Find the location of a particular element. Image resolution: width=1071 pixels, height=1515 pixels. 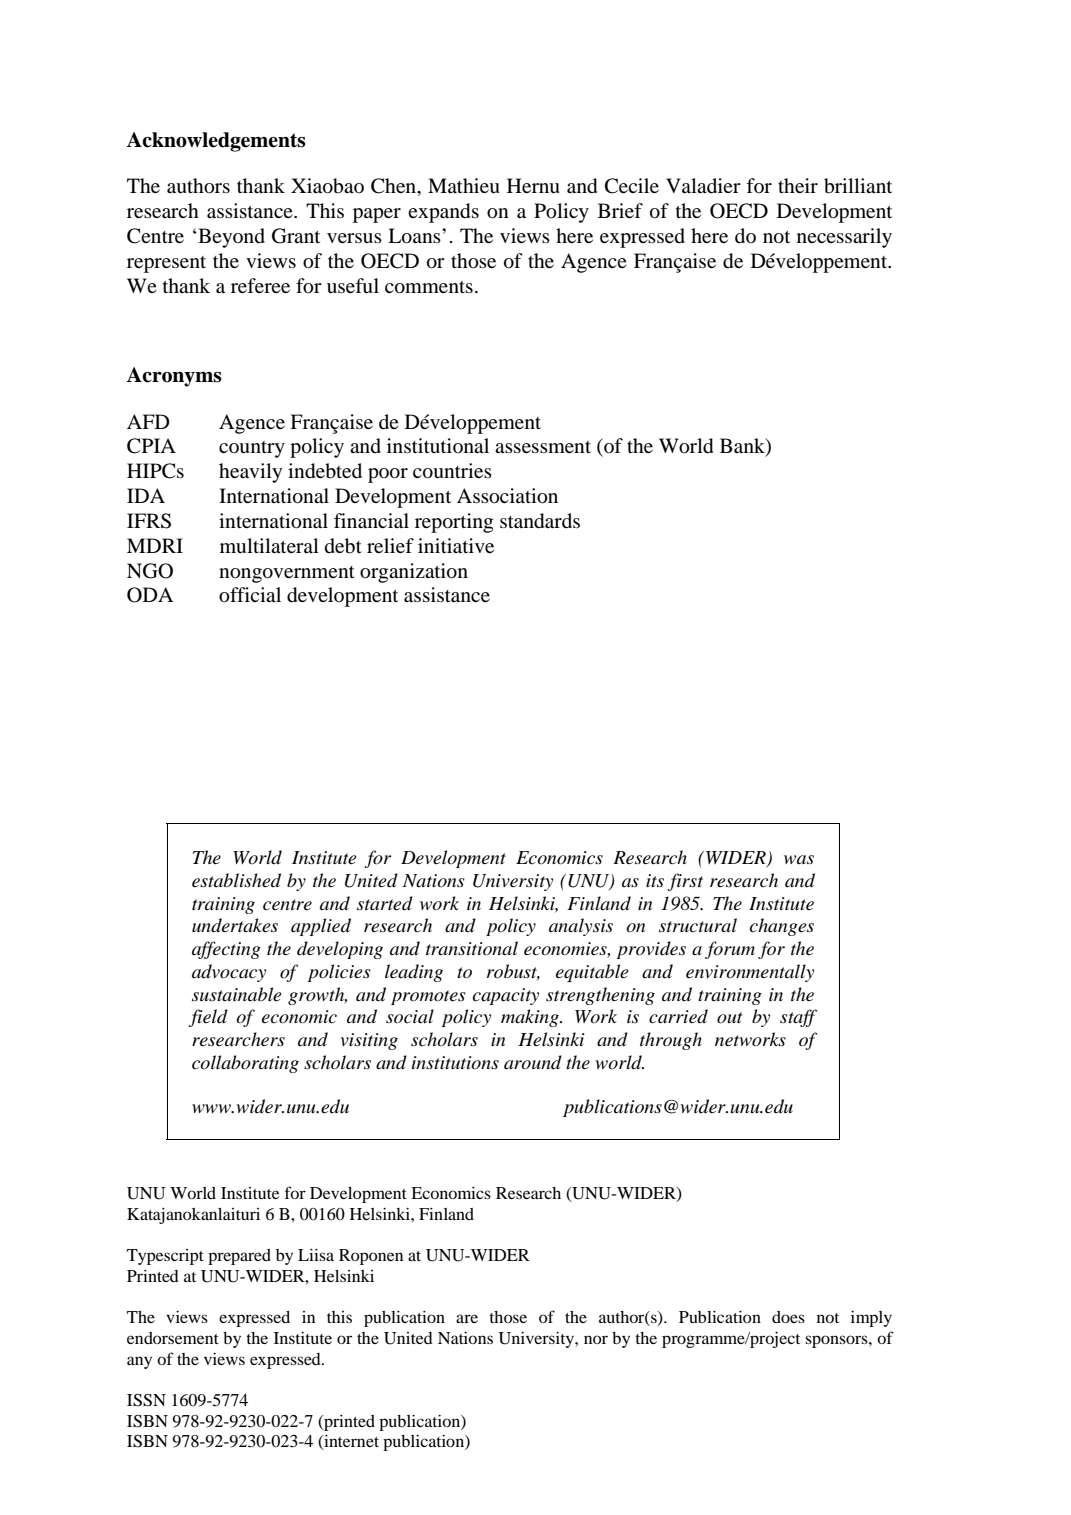

Mathieu is located at coordinates (464, 186).
